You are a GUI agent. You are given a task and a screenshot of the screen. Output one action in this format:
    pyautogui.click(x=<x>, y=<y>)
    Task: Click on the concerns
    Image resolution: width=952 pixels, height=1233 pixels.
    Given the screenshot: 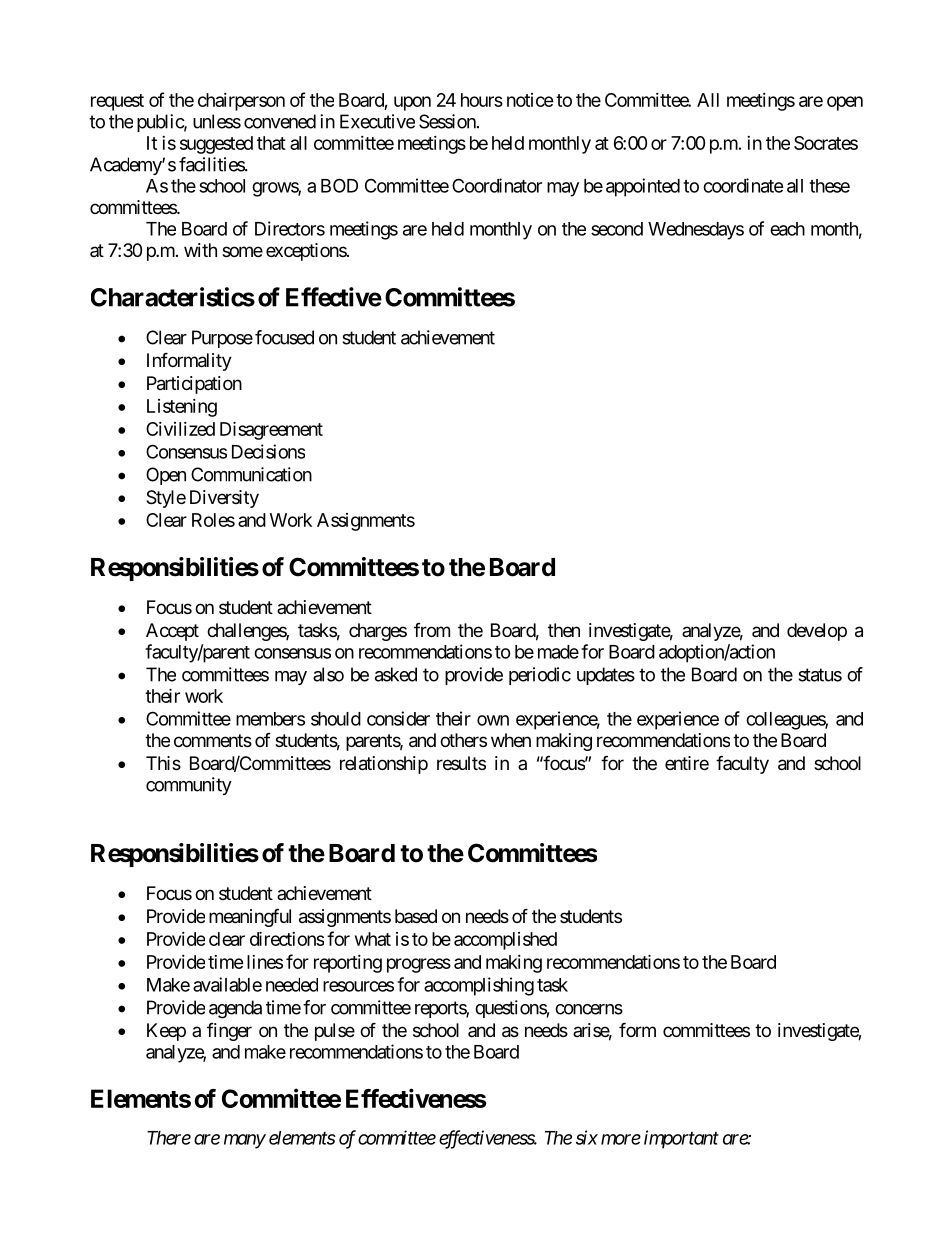 What is the action you would take?
    pyautogui.click(x=589, y=1009)
